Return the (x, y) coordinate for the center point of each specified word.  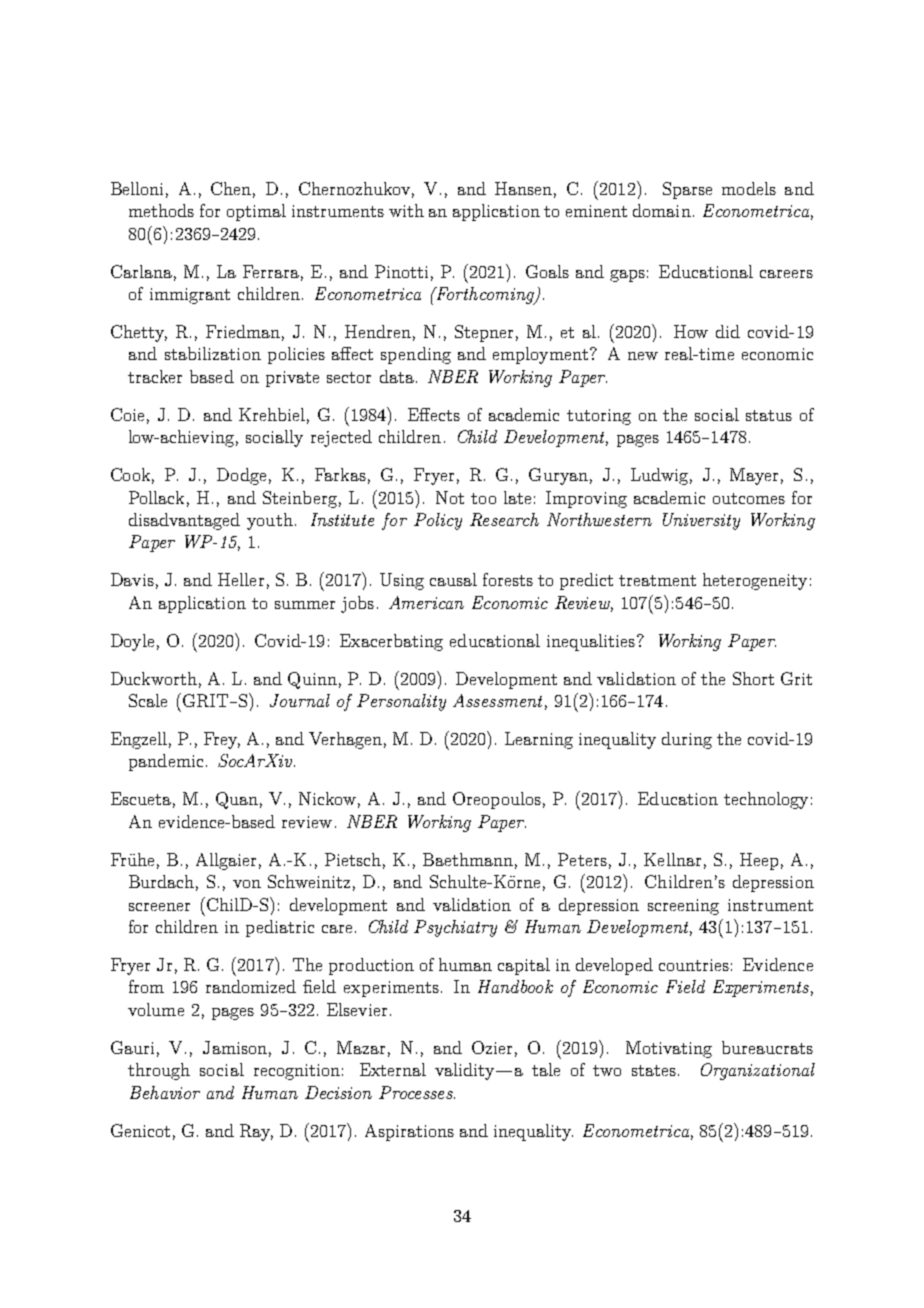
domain (662, 210)
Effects (434, 414)
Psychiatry (455, 928)
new (643, 356)
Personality (401, 702)
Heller (241, 579)
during (687, 740)
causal (453, 579)
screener (159, 907)
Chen (233, 190)
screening (683, 907)
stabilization (213, 353)
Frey (222, 740)
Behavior (165, 1092)
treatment (657, 580)
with (406, 210)
